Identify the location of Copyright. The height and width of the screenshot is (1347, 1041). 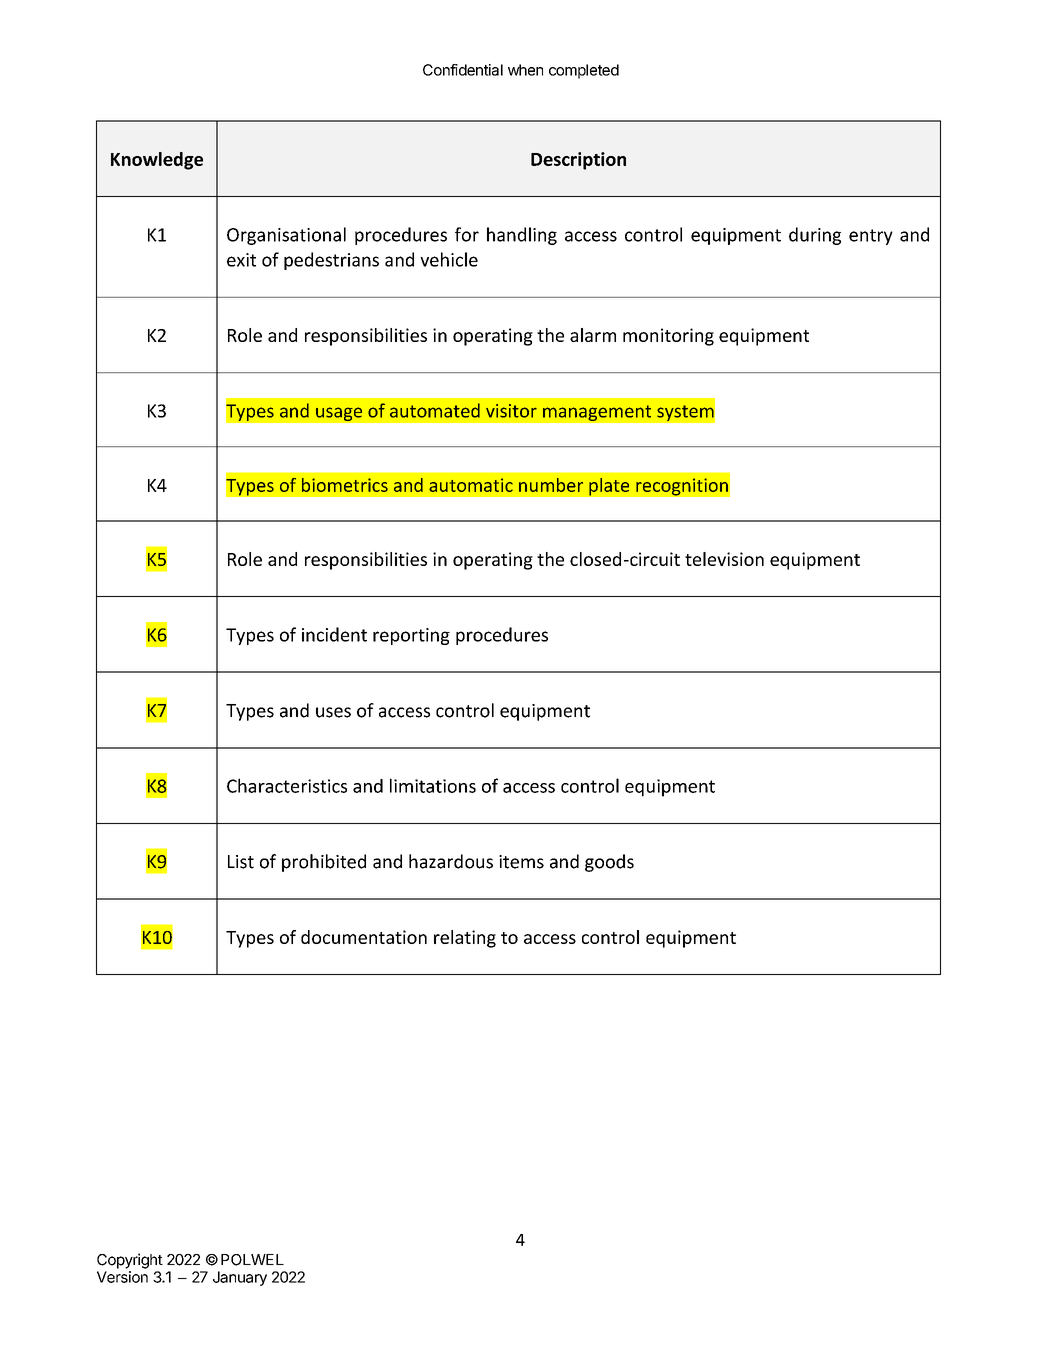
(130, 1261).
